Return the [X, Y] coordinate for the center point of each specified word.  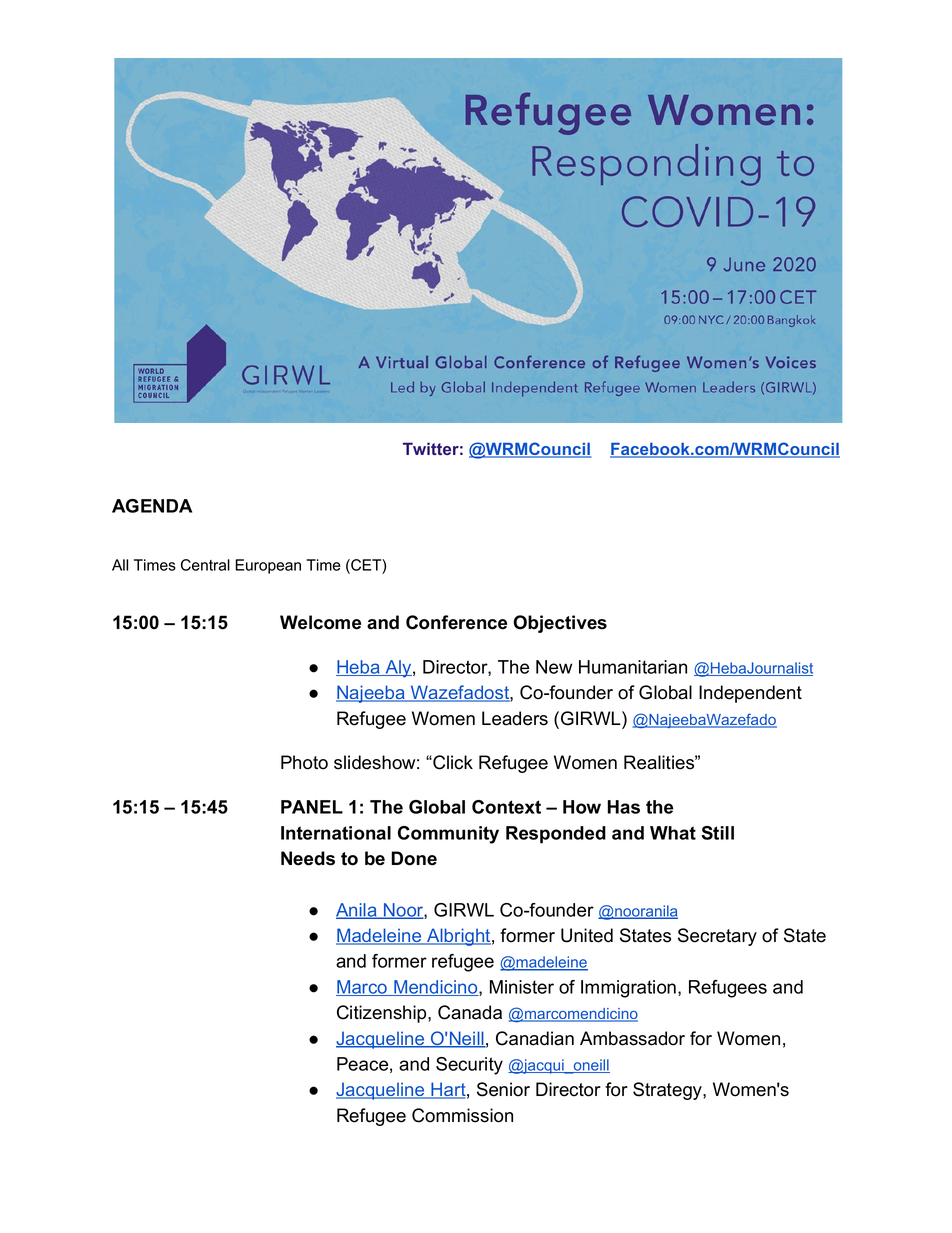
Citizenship [383, 1014]
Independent [750, 694]
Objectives [560, 624]
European [268, 566]
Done [414, 858]
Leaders [515, 718]
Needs [308, 858]
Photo [304, 762]
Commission [462, 1115]
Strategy [668, 1091]
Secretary [717, 937]
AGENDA [152, 506]
